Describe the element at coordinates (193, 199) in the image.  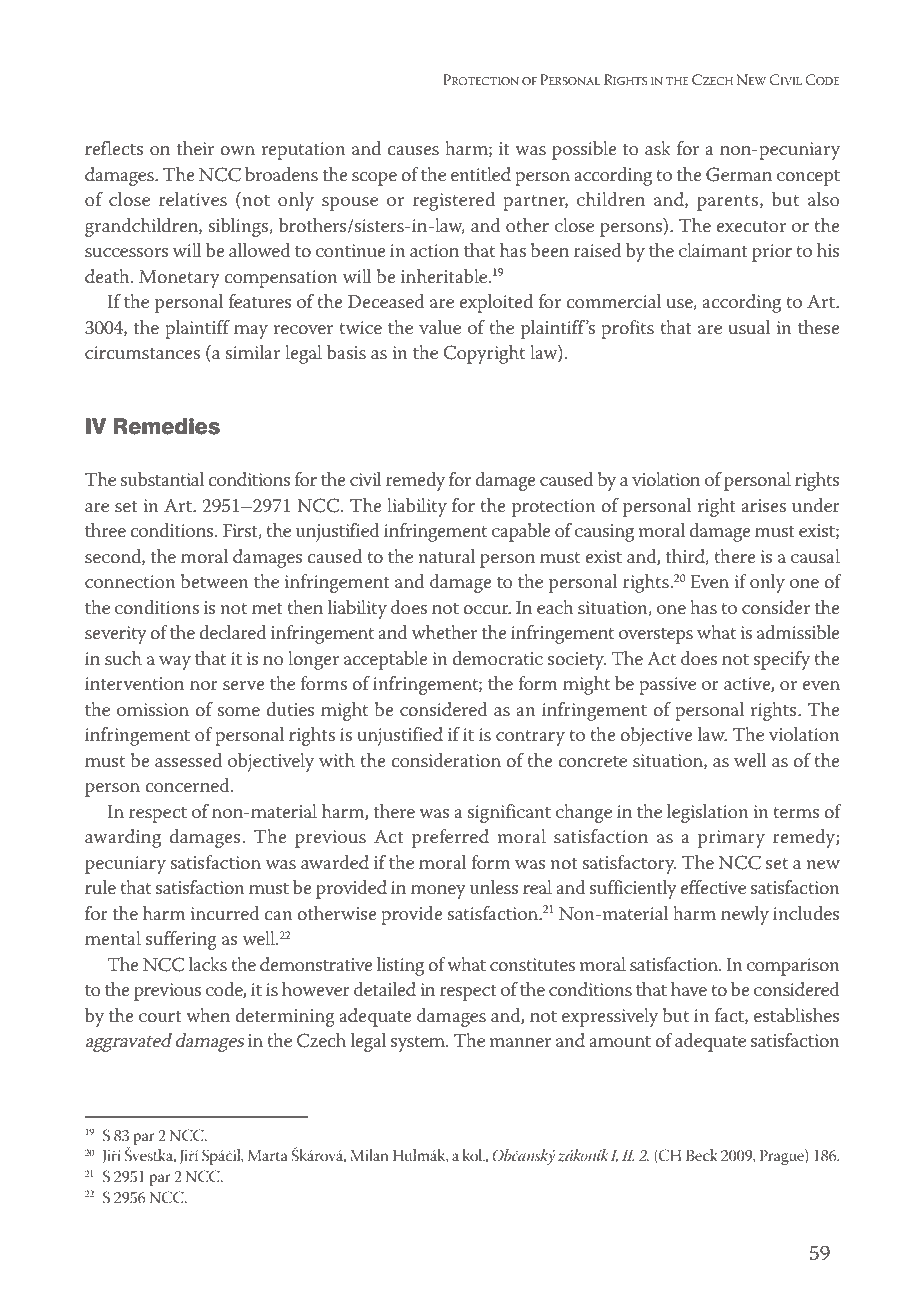
I see `relatives` at that location.
